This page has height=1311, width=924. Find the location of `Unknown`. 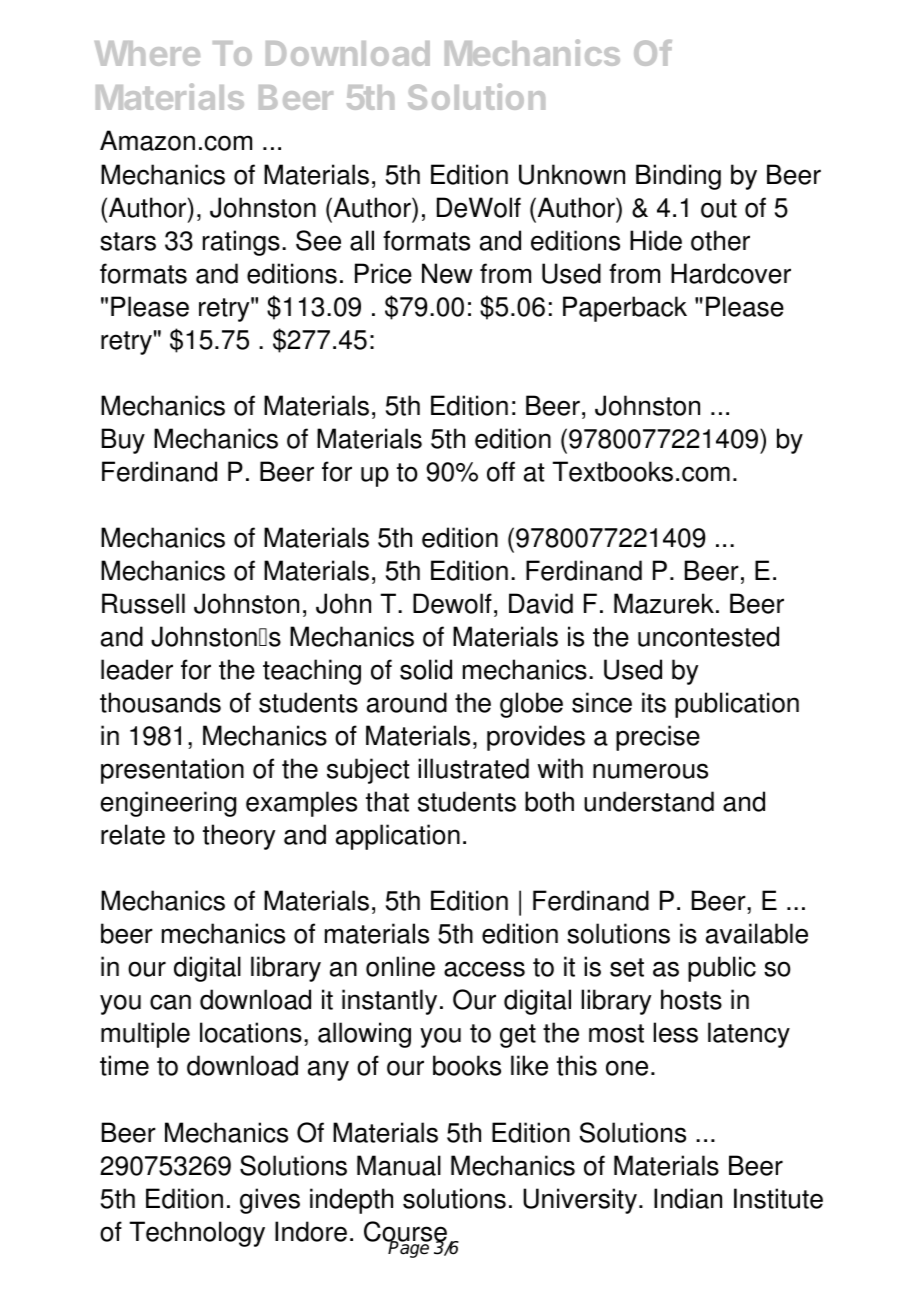

Unknown is located at coordinates (572, 174).
